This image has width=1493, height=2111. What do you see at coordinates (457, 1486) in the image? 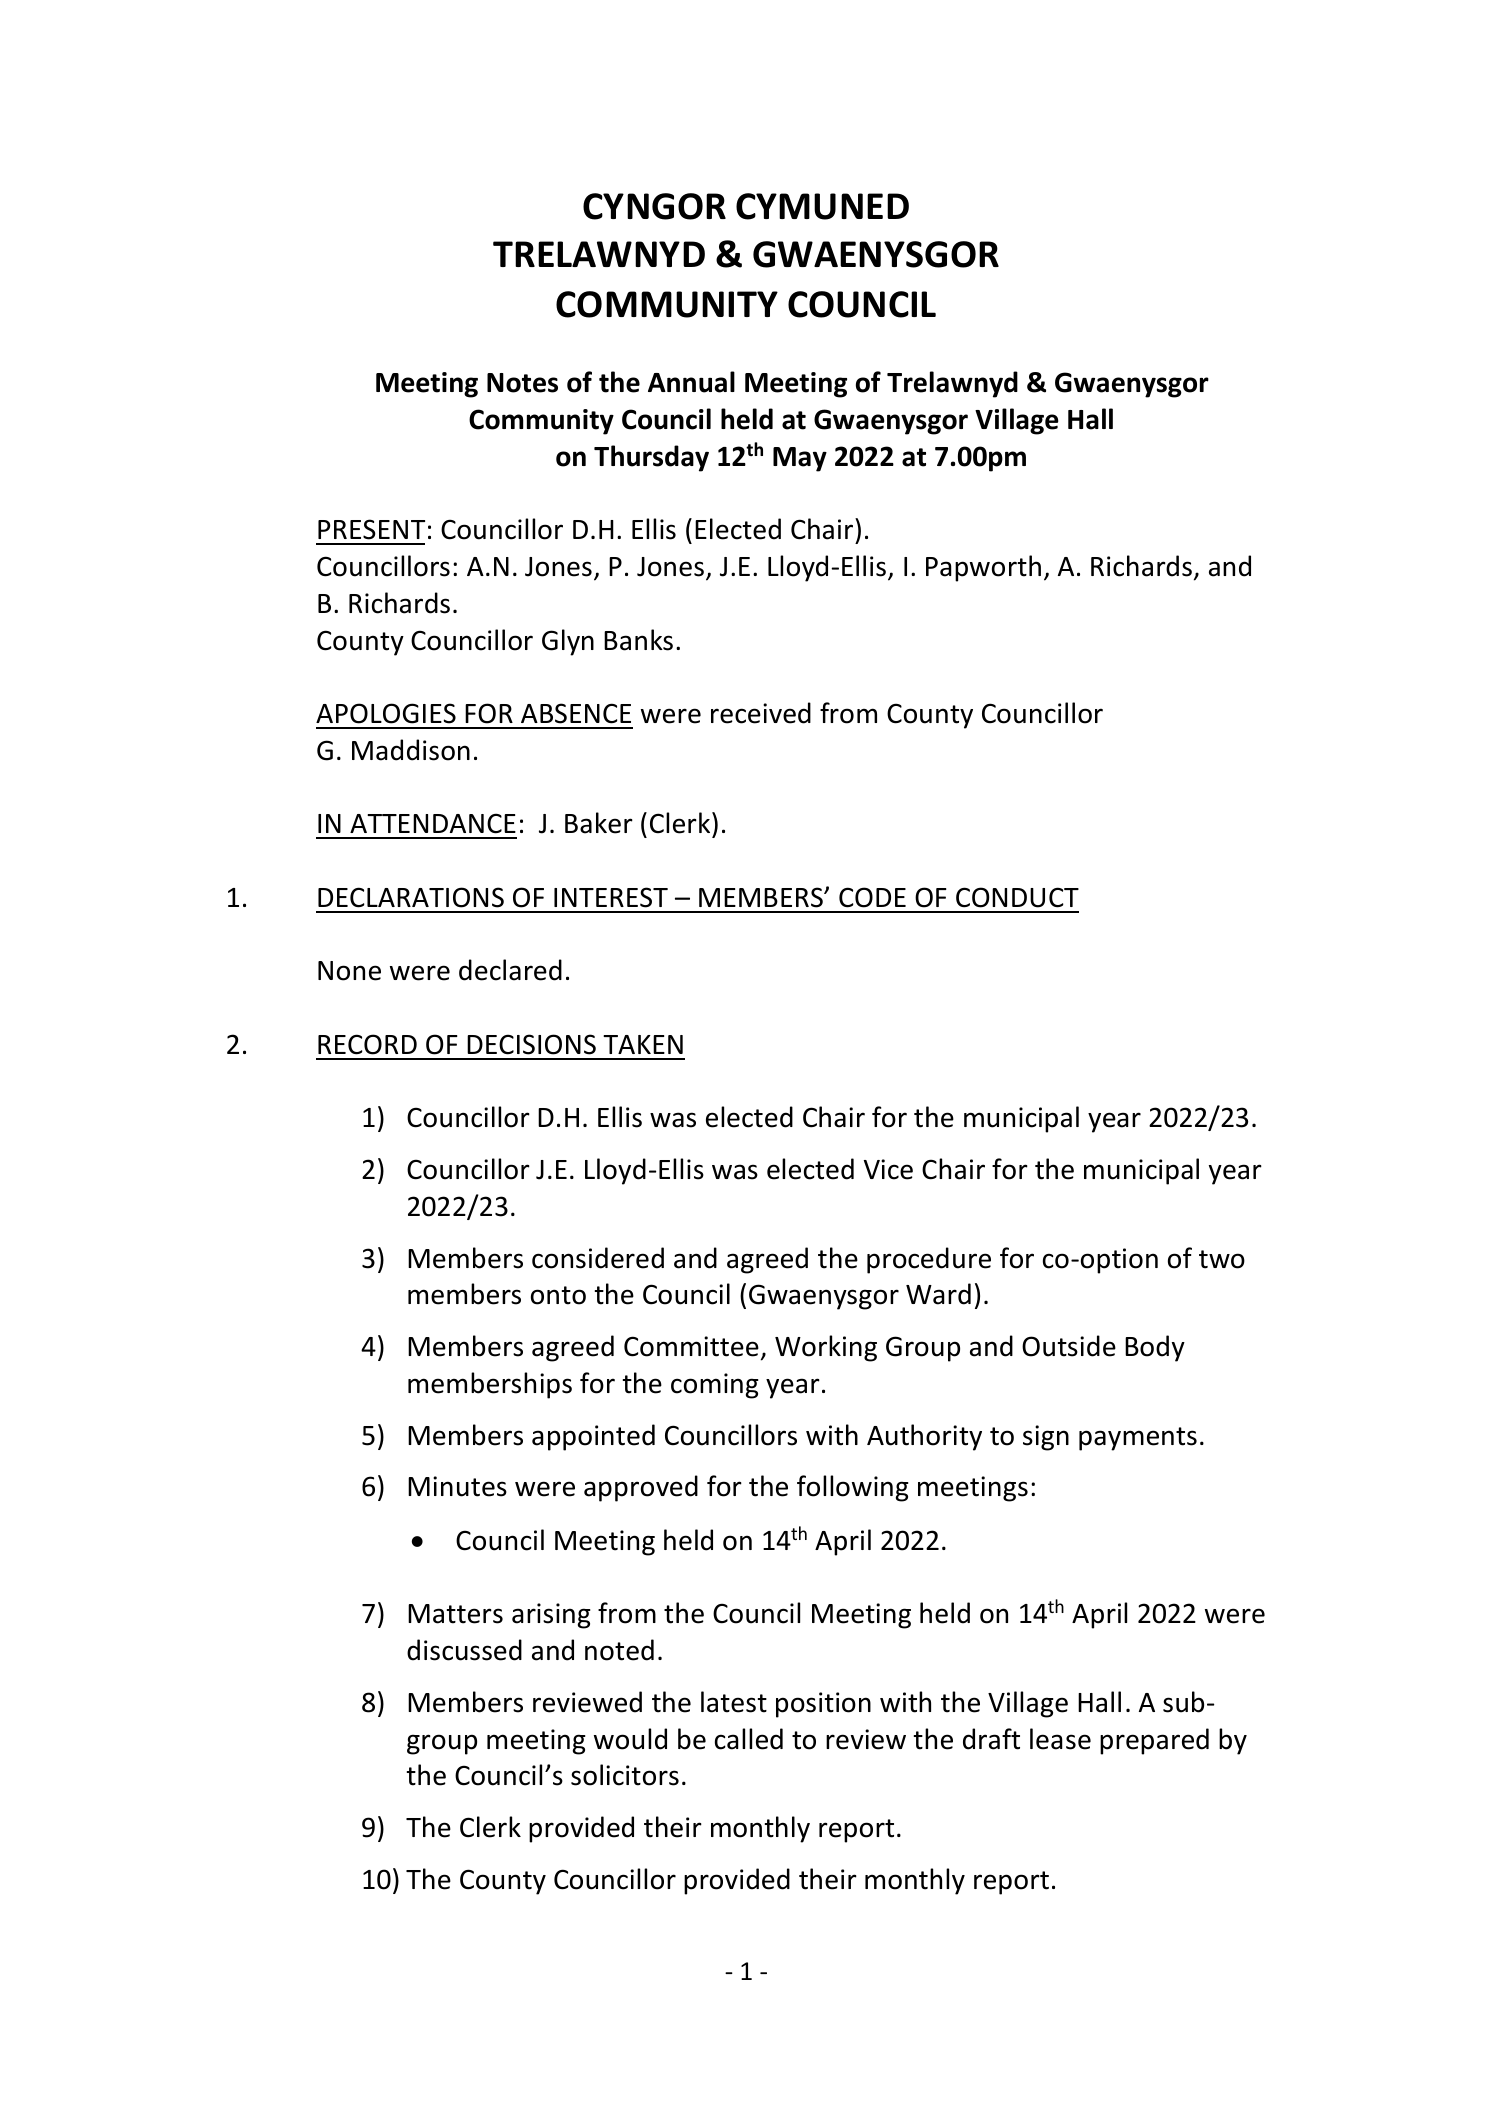
I see `Minutes` at bounding box center [457, 1486].
